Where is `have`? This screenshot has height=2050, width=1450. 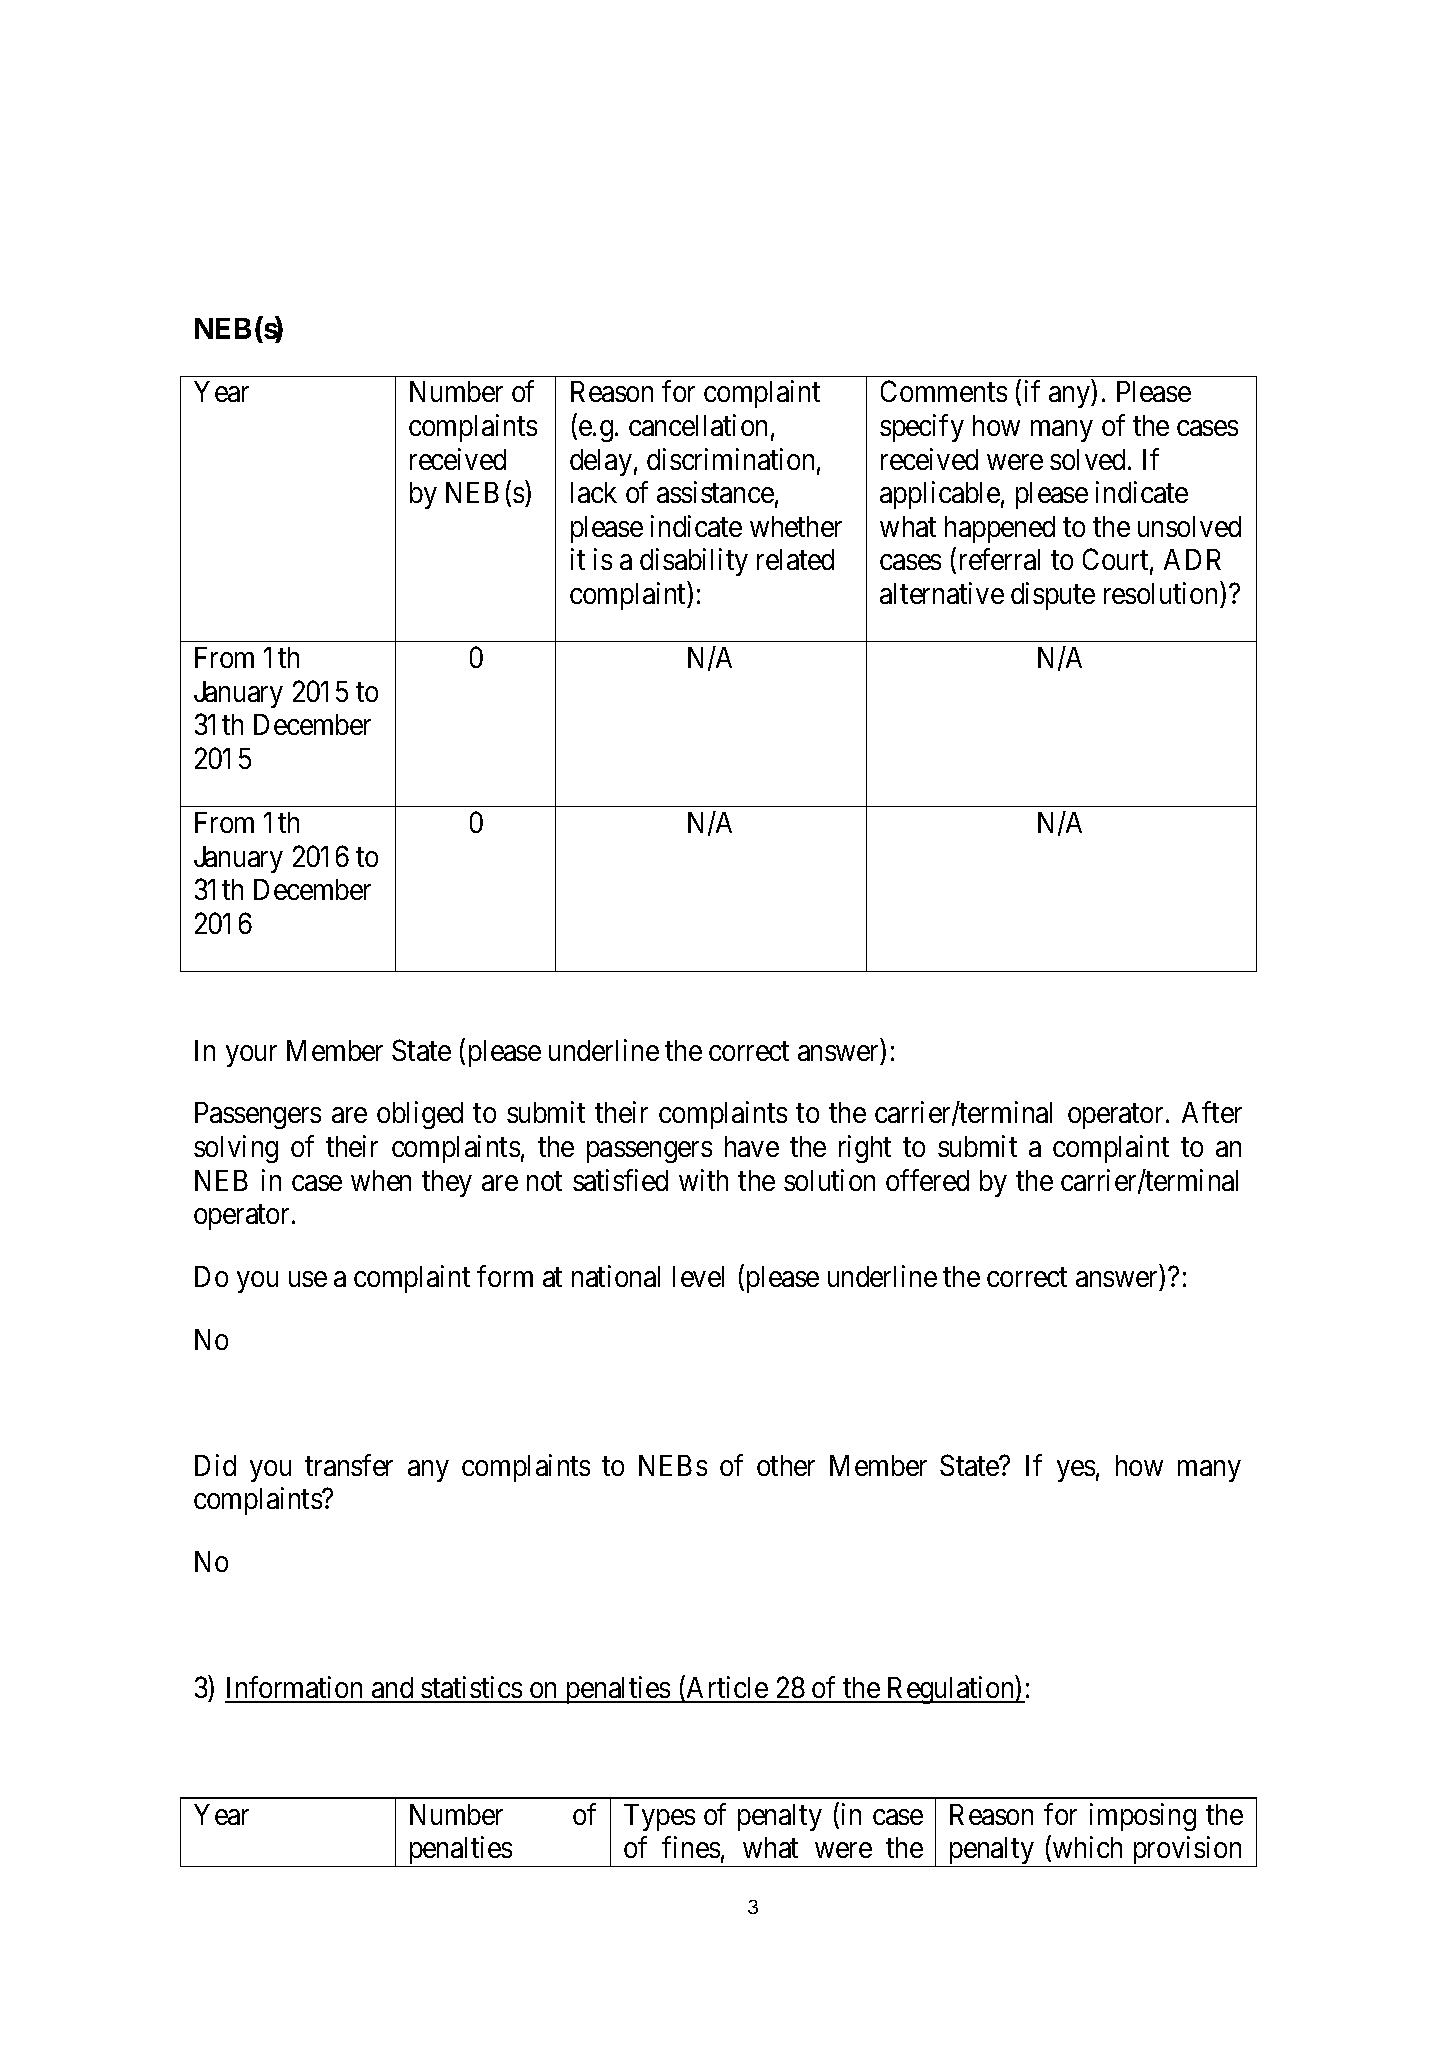
have is located at coordinates (752, 1146).
